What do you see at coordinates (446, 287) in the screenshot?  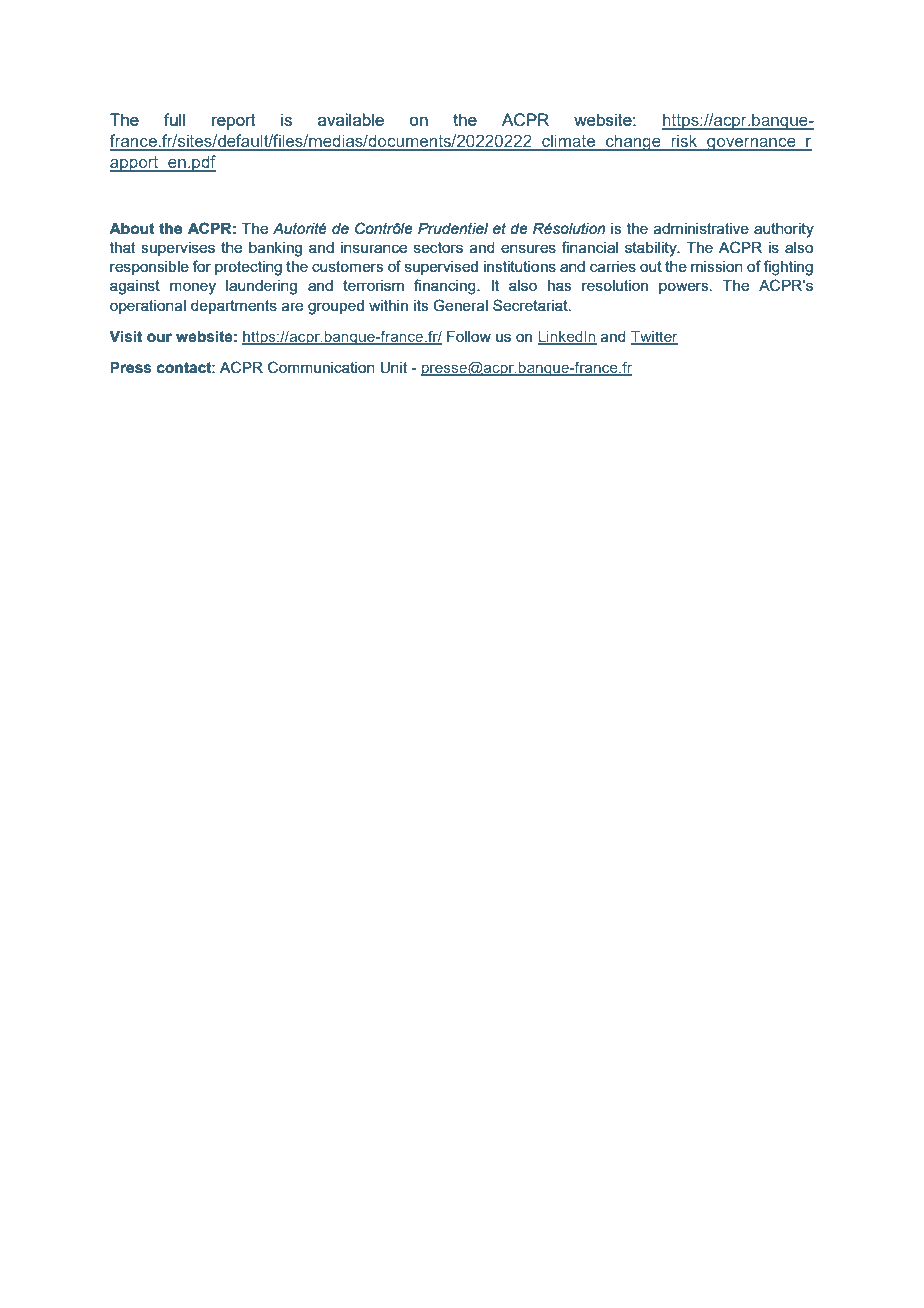 I see `financing` at bounding box center [446, 287].
